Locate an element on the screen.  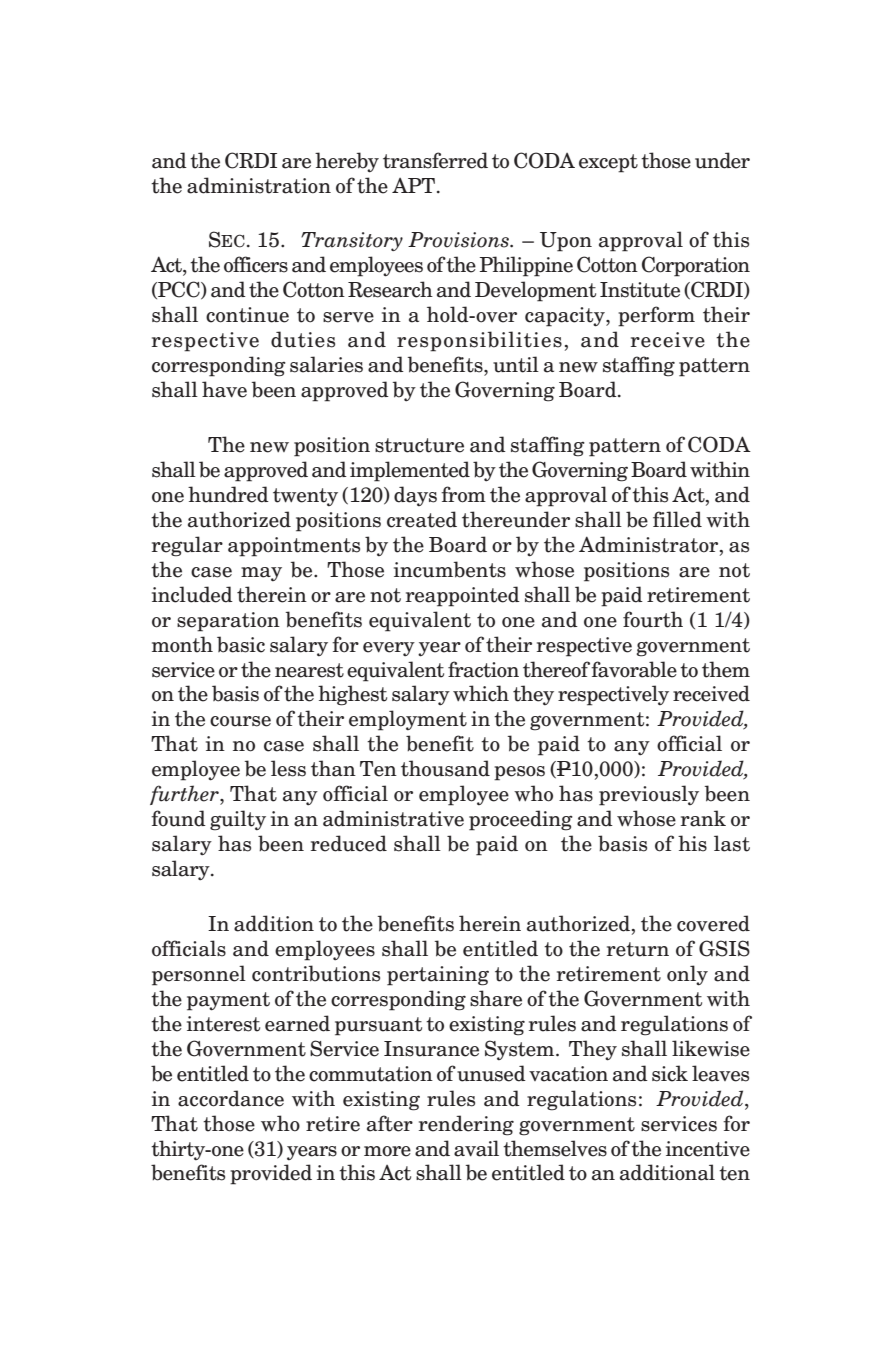
administration is located at coordinates (259, 185).
